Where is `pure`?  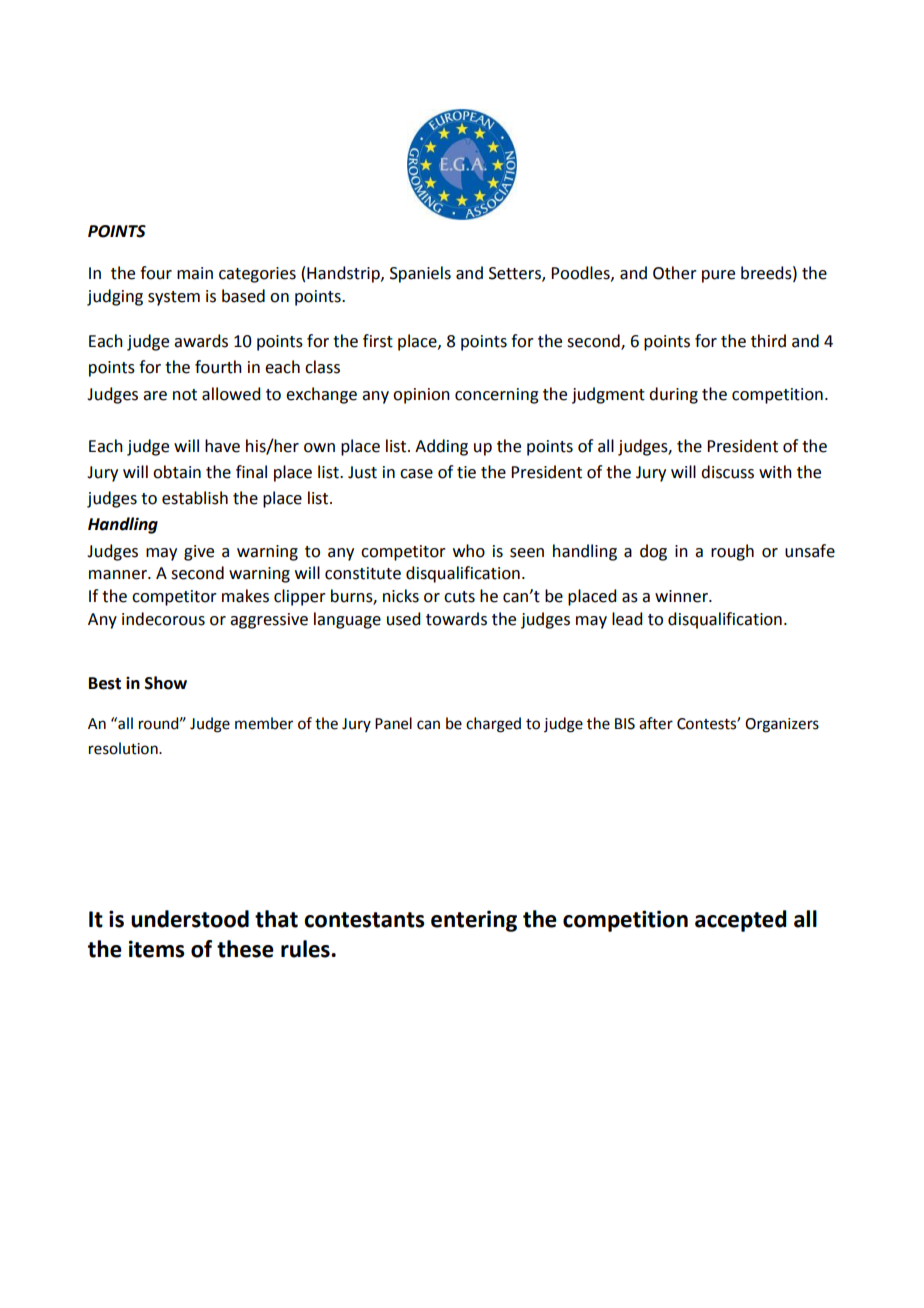
pure is located at coordinates (718, 276).
